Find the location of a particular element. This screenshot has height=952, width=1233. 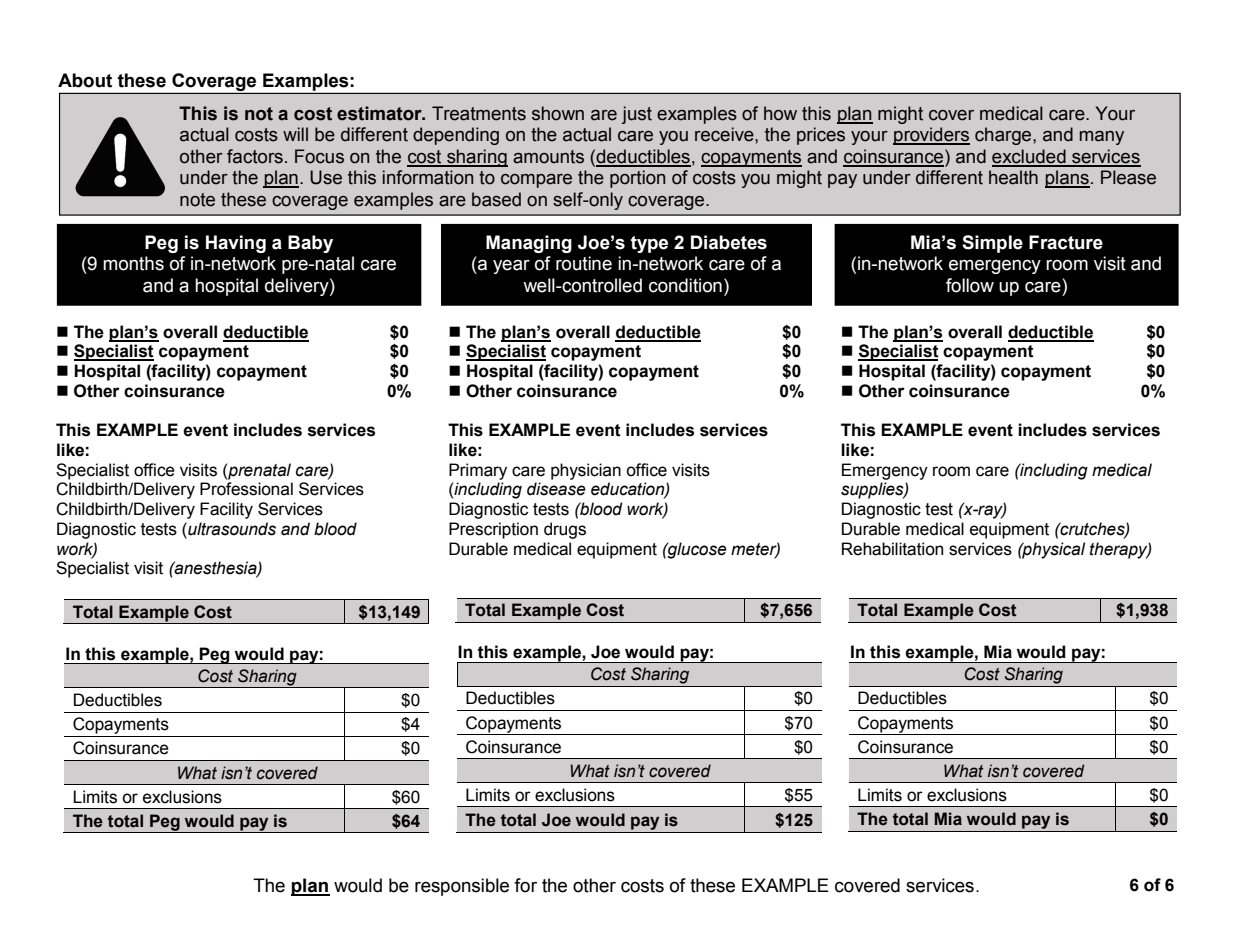

will is located at coordinates (295, 134).
